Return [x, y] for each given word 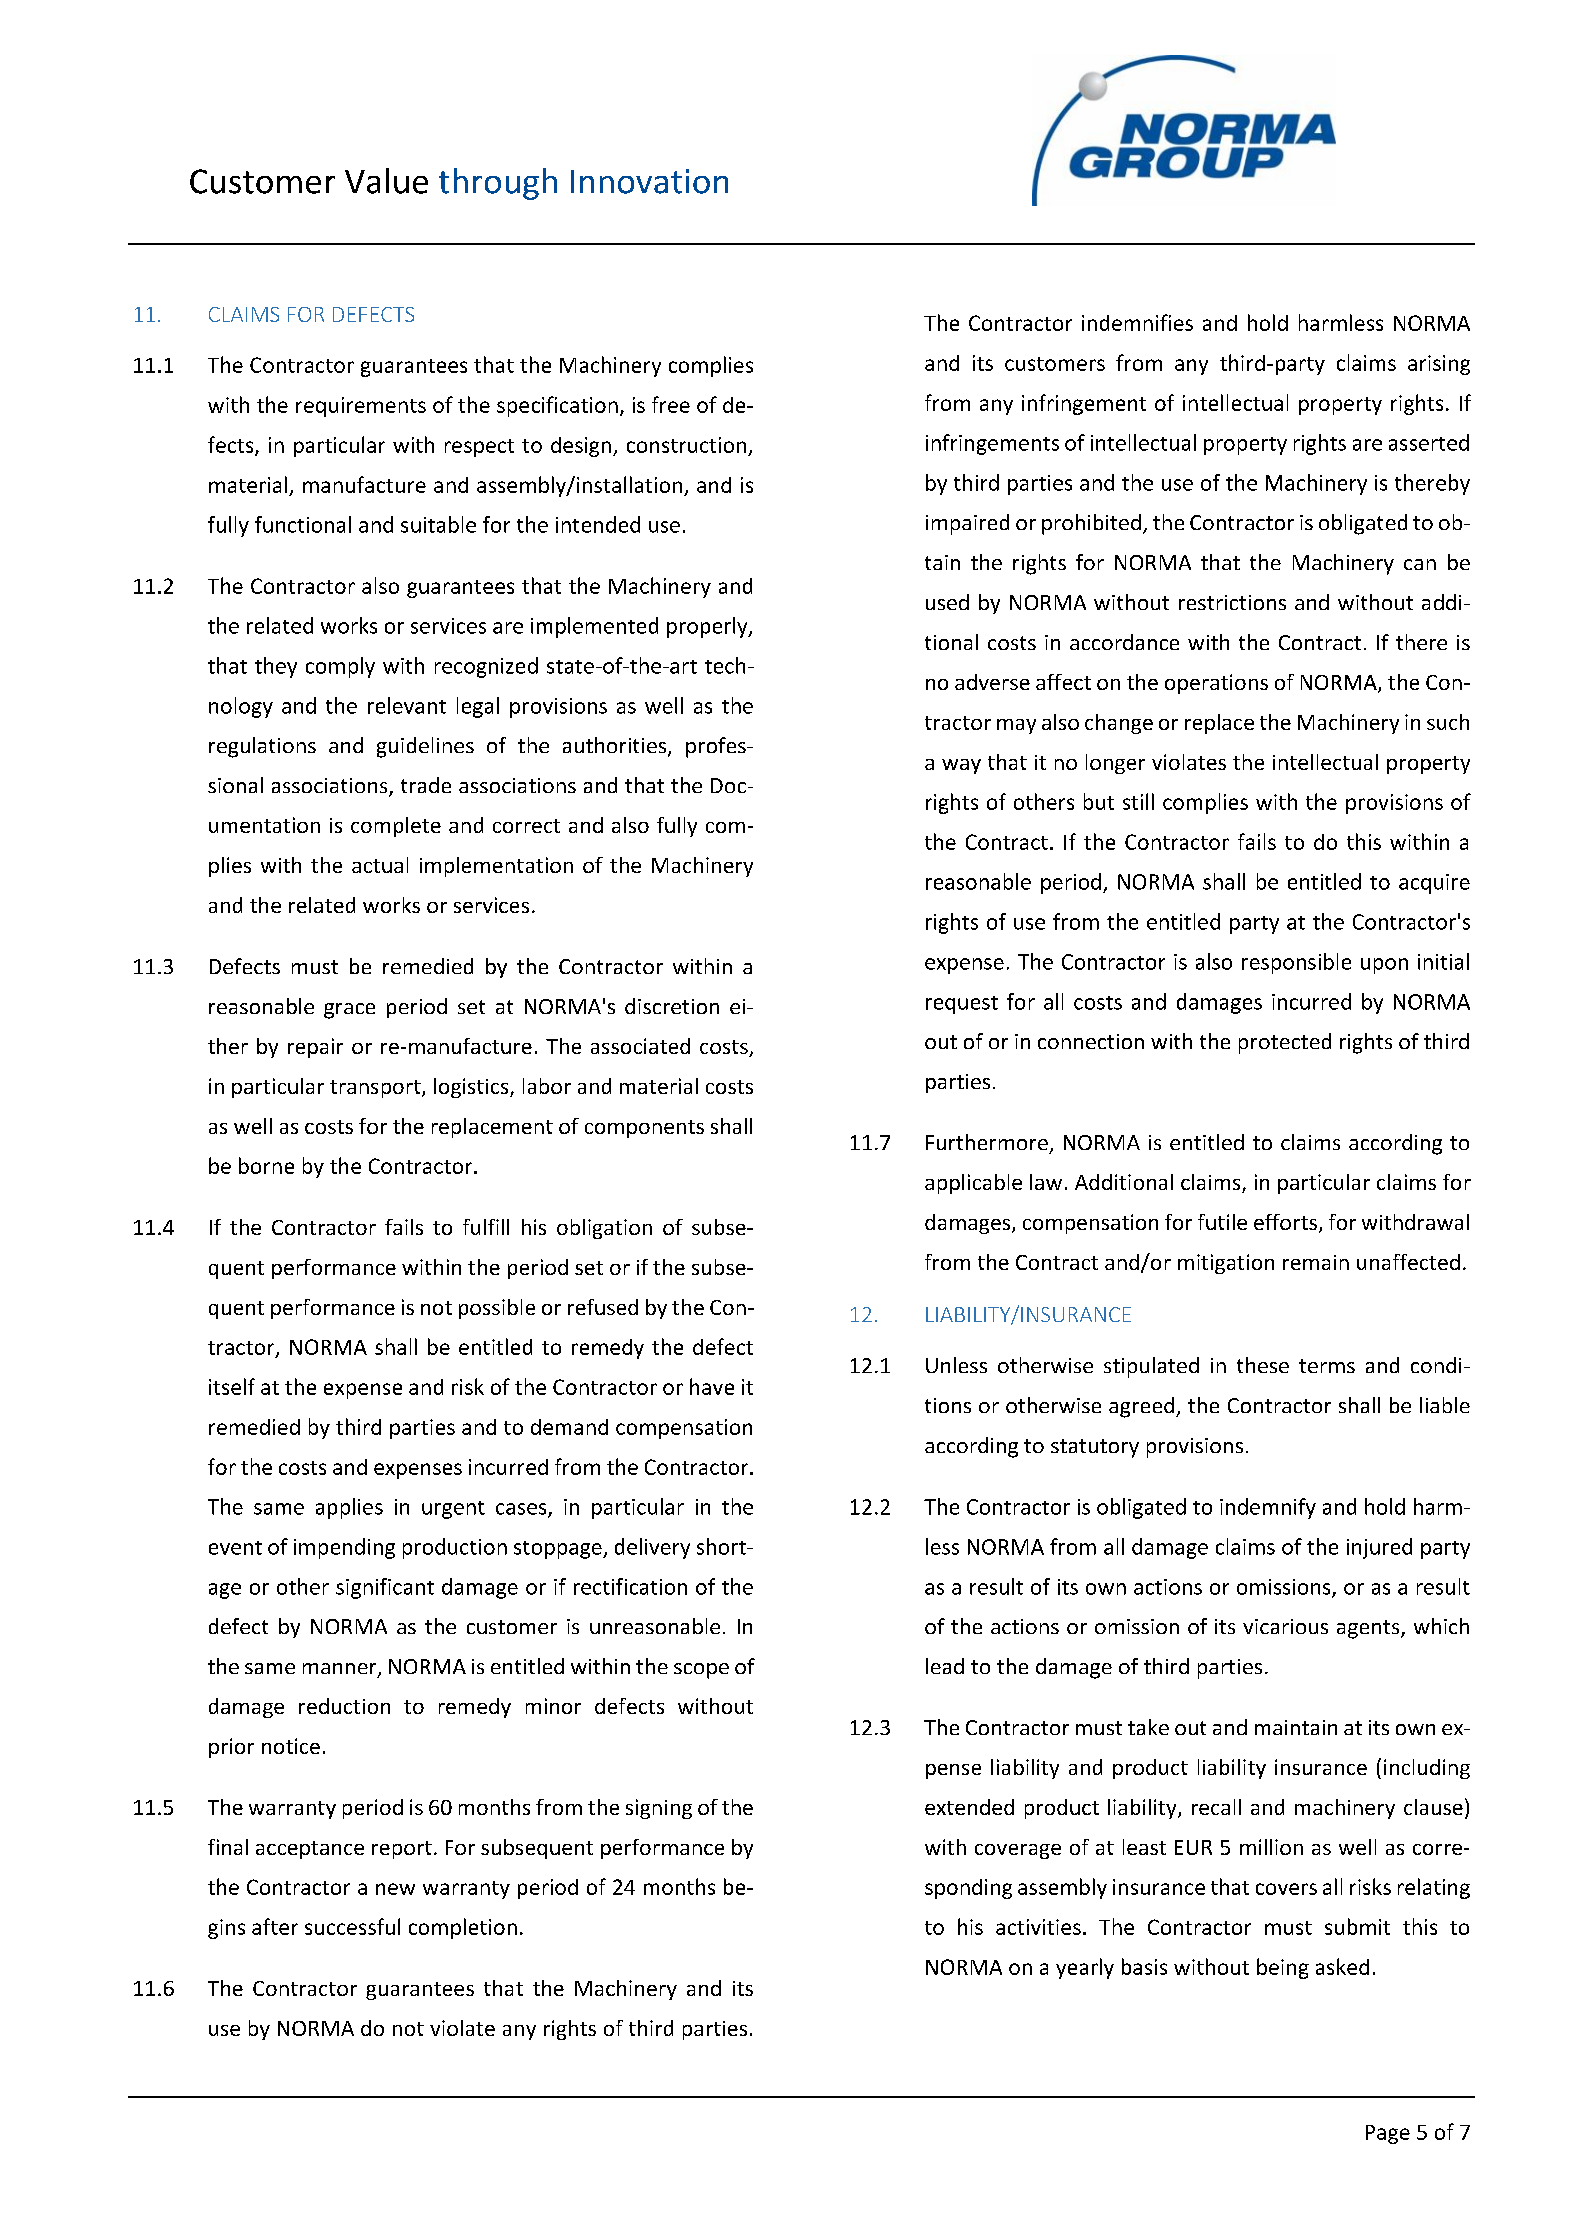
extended [969, 1807]
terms [1327, 1366]
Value [386, 181]
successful [352, 1926]
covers [1286, 1889]
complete [396, 827]
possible [497, 1309]
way [961, 766]
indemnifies [1137, 322]
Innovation [649, 181]
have [712, 1386]
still [1138, 801]
